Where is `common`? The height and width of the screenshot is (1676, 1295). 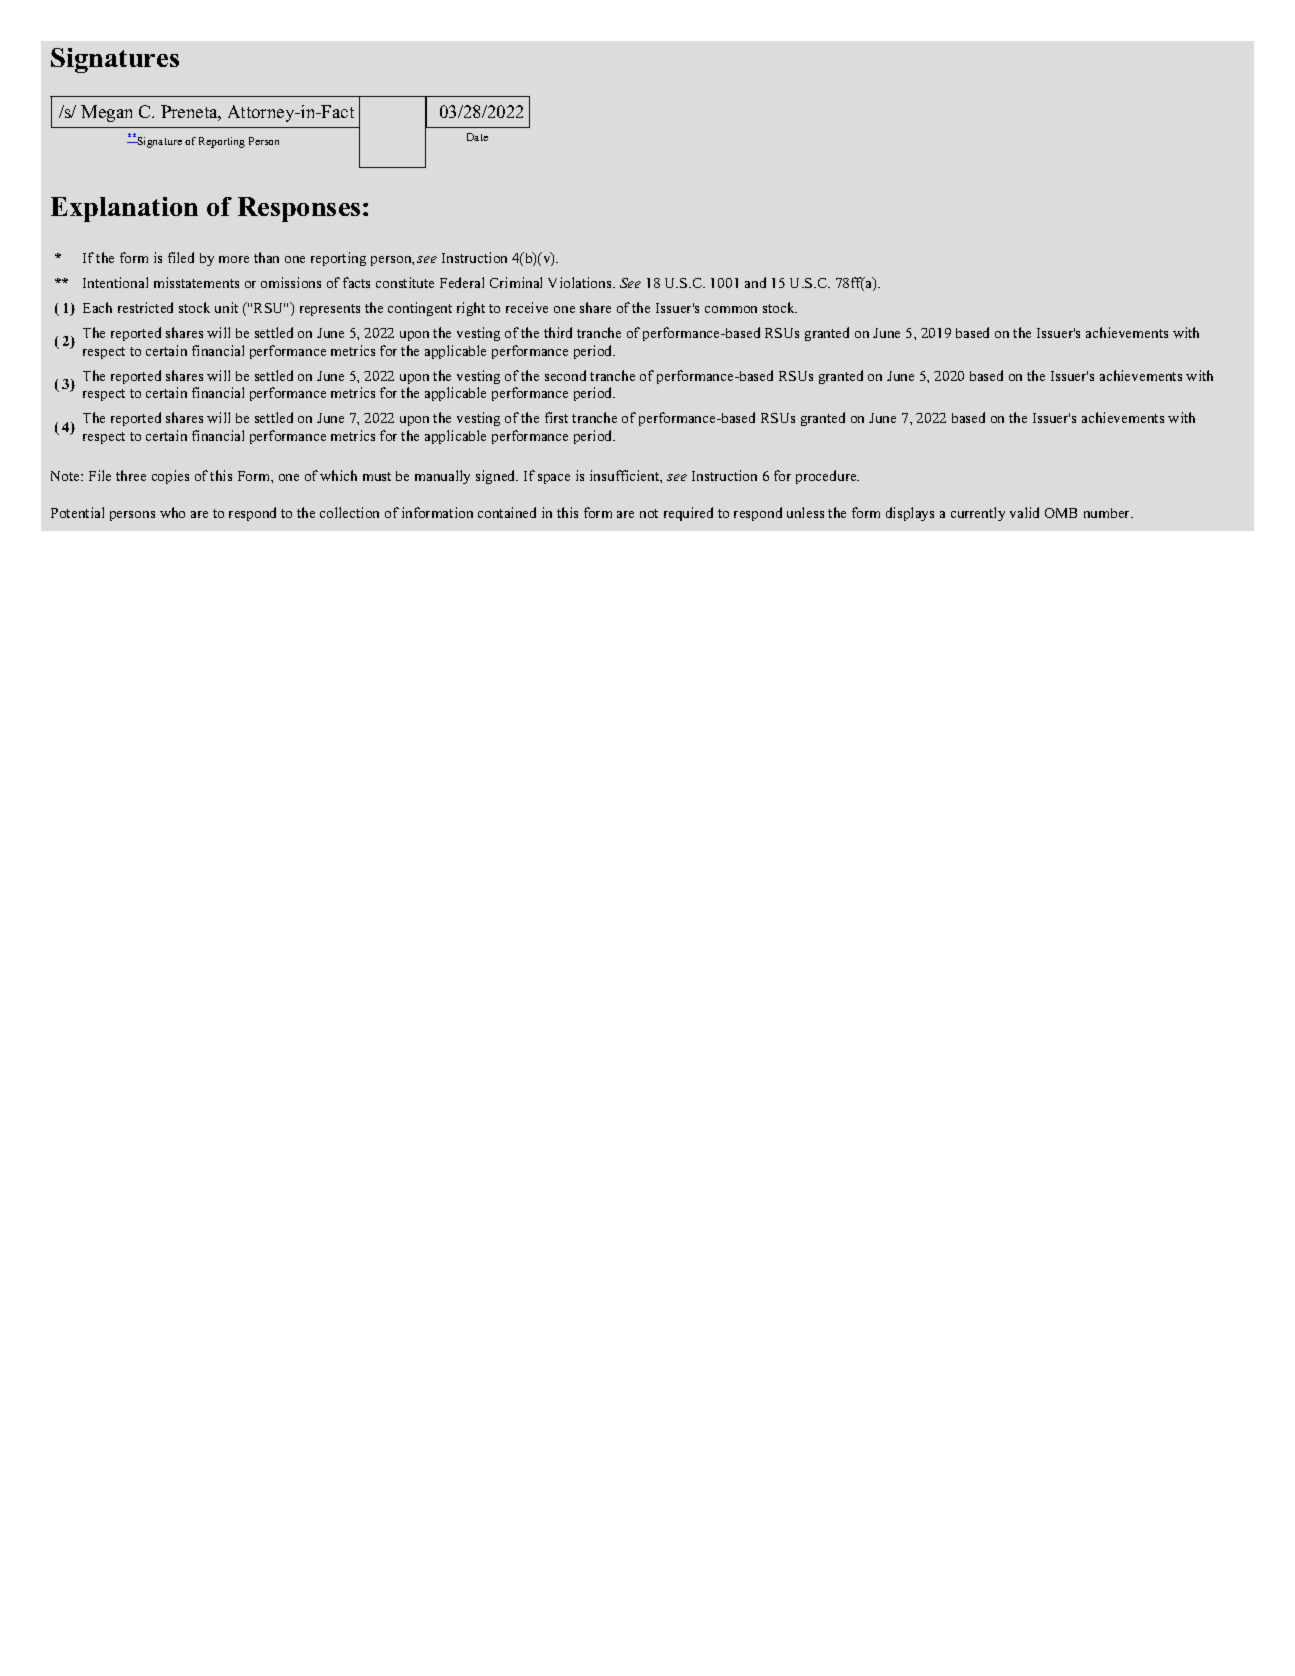 common is located at coordinates (731, 309).
